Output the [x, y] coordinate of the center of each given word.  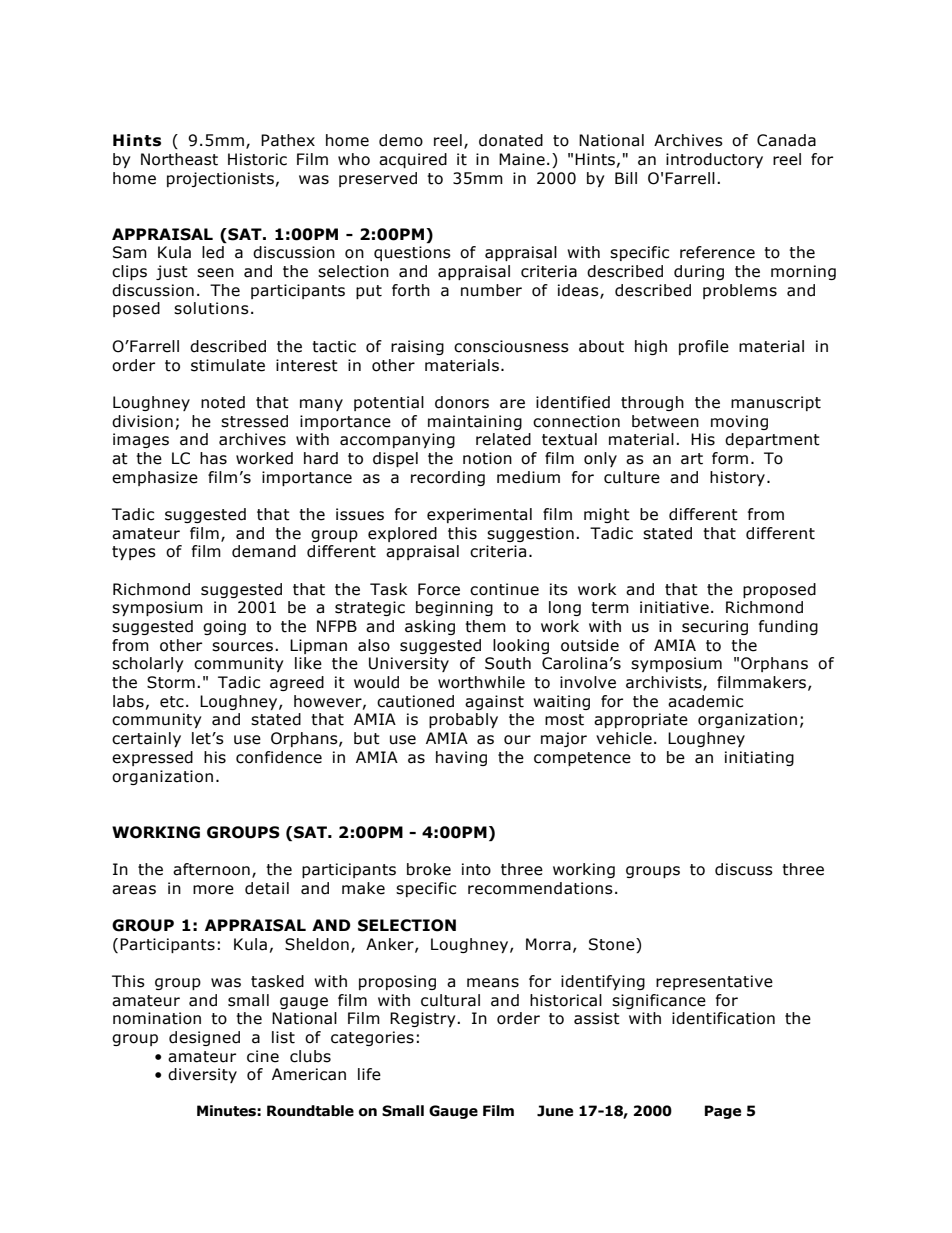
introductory [714, 160]
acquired [413, 160]
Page [723, 1112]
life [369, 1074]
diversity [202, 1075]
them [485, 626]
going [224, 627]
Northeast [179, 159]
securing [715, 627]
